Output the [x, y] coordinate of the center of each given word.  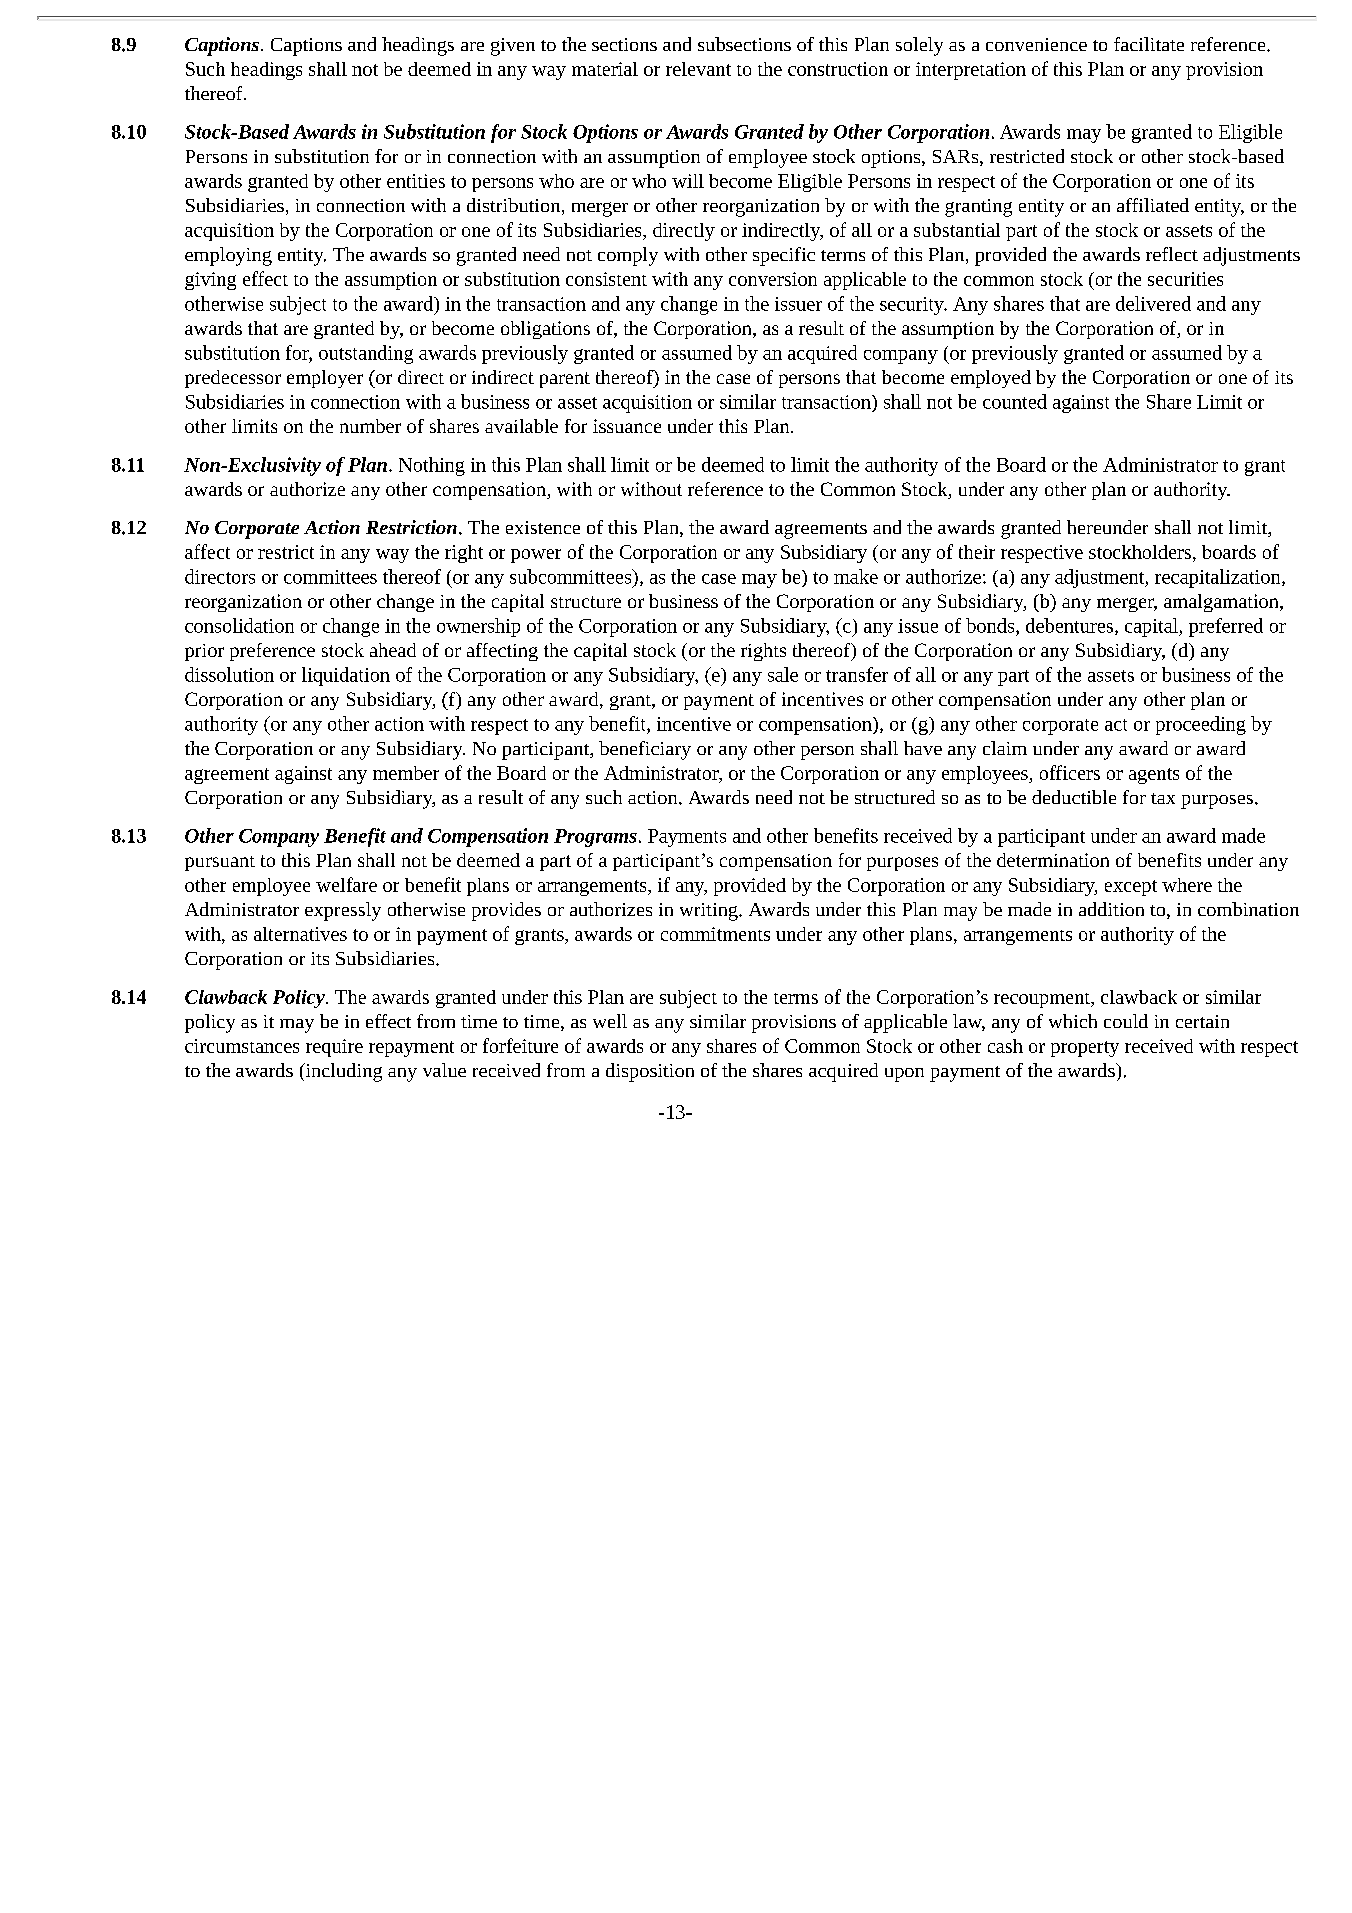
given [513, 47]
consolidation [239, 625]
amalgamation [1222, 603]
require [334, 1048]
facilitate [1149, 44]
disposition [650, 1072]
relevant [698, 69]
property [1085, 1049]
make [856, 576]
